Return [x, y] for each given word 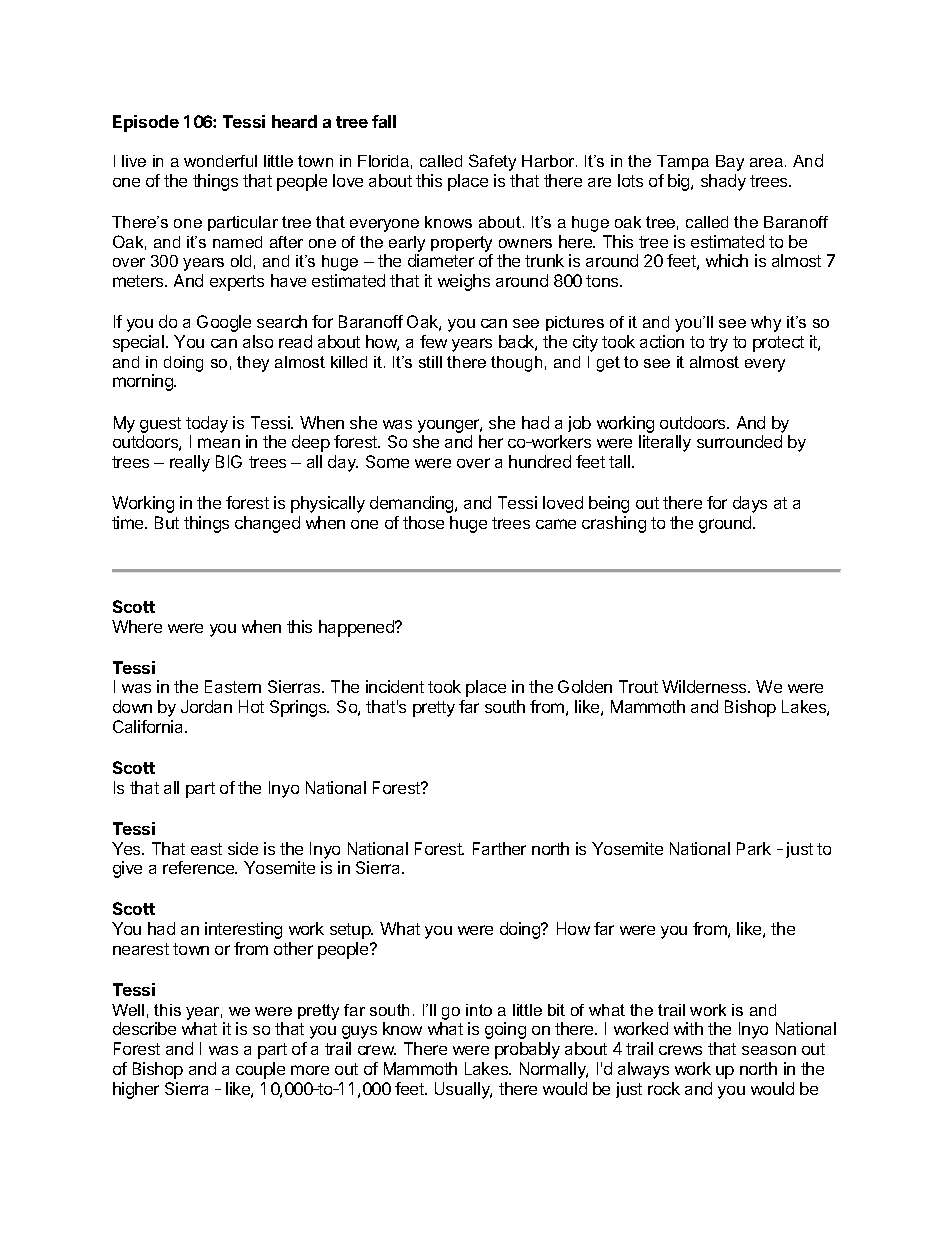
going [505, 1030]
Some [387, 461]
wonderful [220, 161]
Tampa [683, 162]
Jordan [206, 706]
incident [395, 686]
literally [665, 443]
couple [260, 1070]
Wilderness [705, 686]
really [190, 463]
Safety [492, 162]
